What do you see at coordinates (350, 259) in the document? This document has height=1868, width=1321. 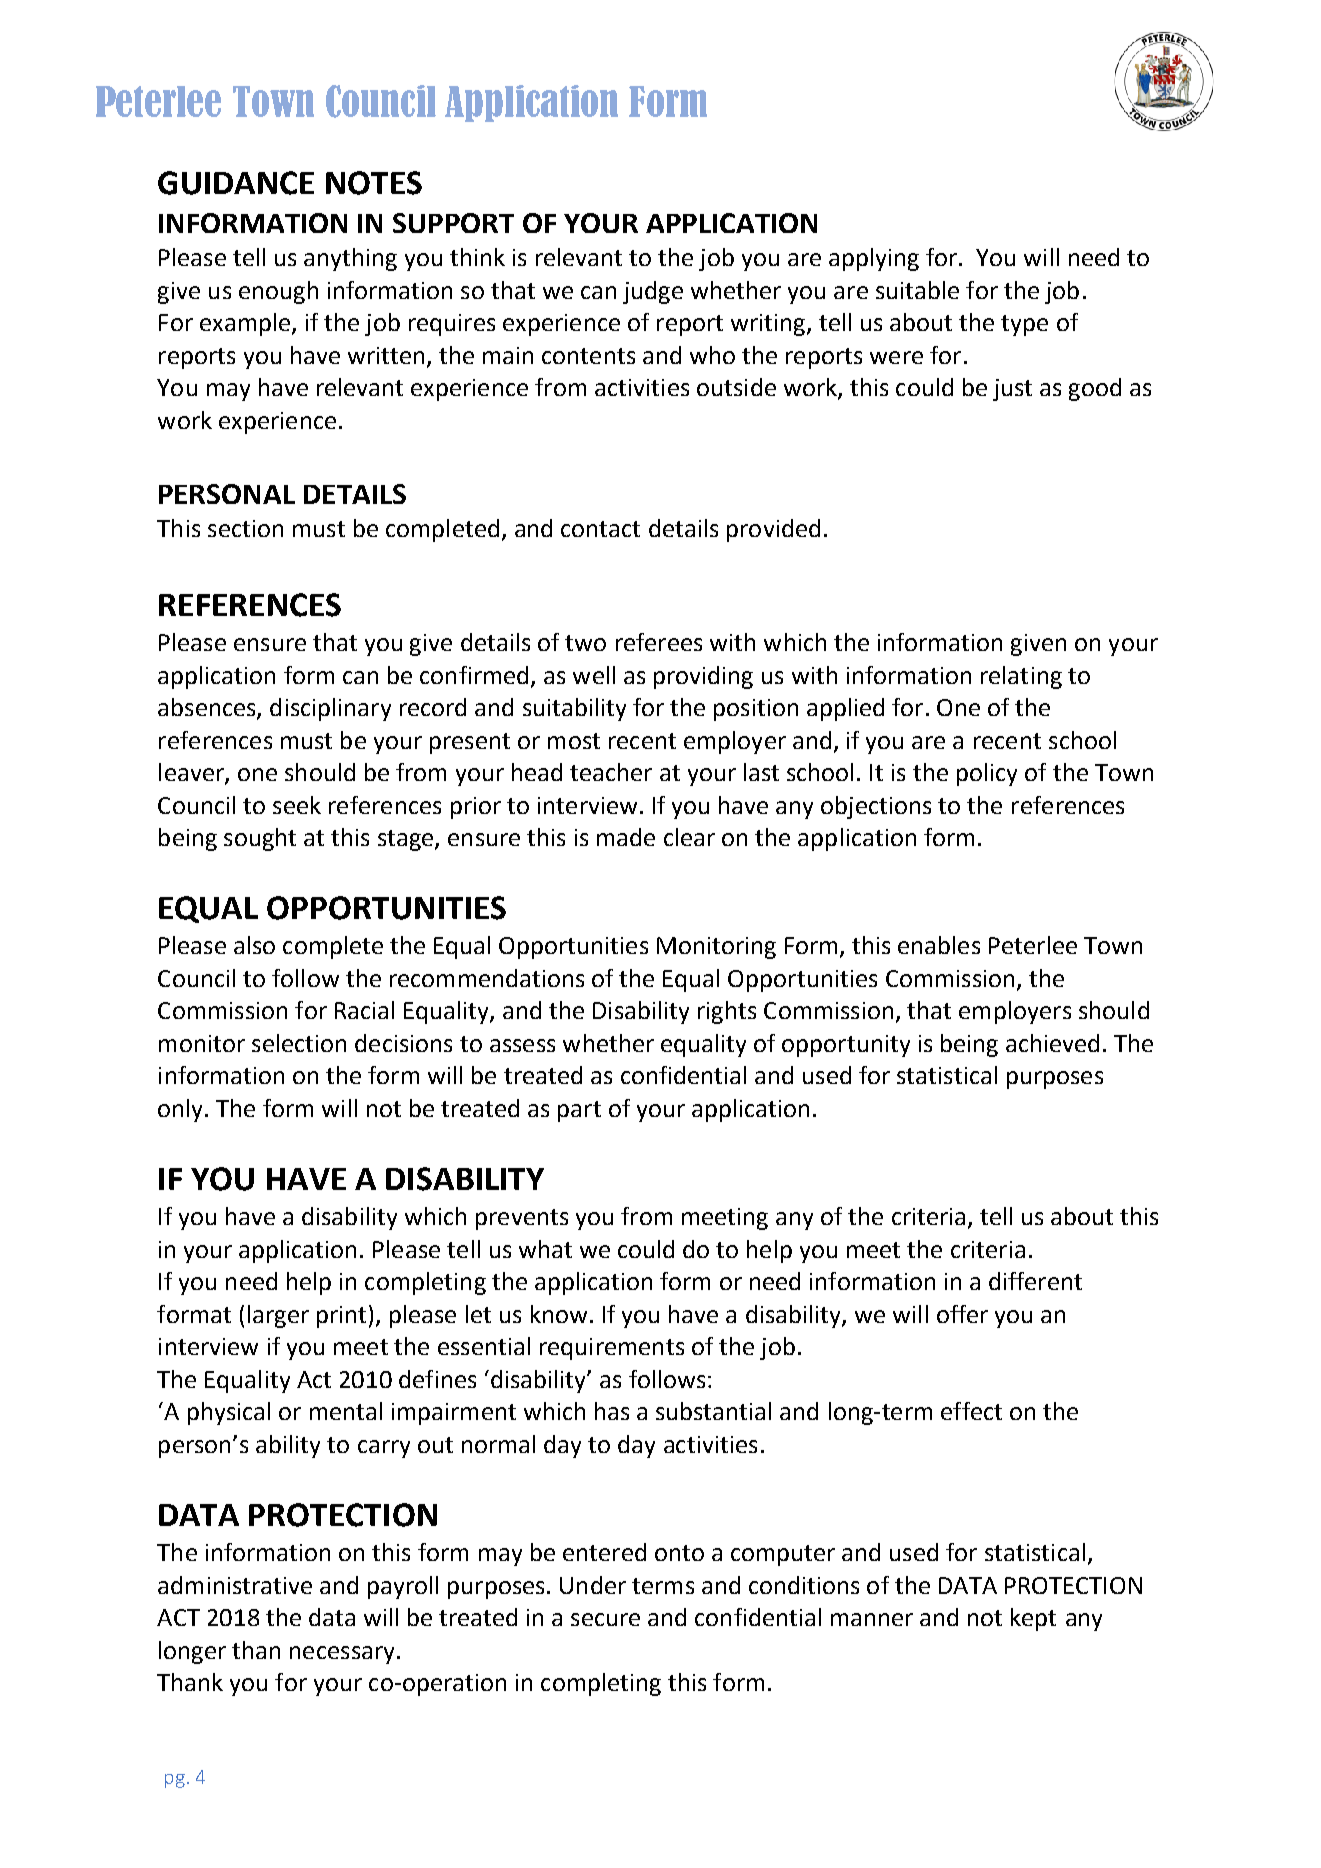 I see `anything` at bounding box center [350, 259].
